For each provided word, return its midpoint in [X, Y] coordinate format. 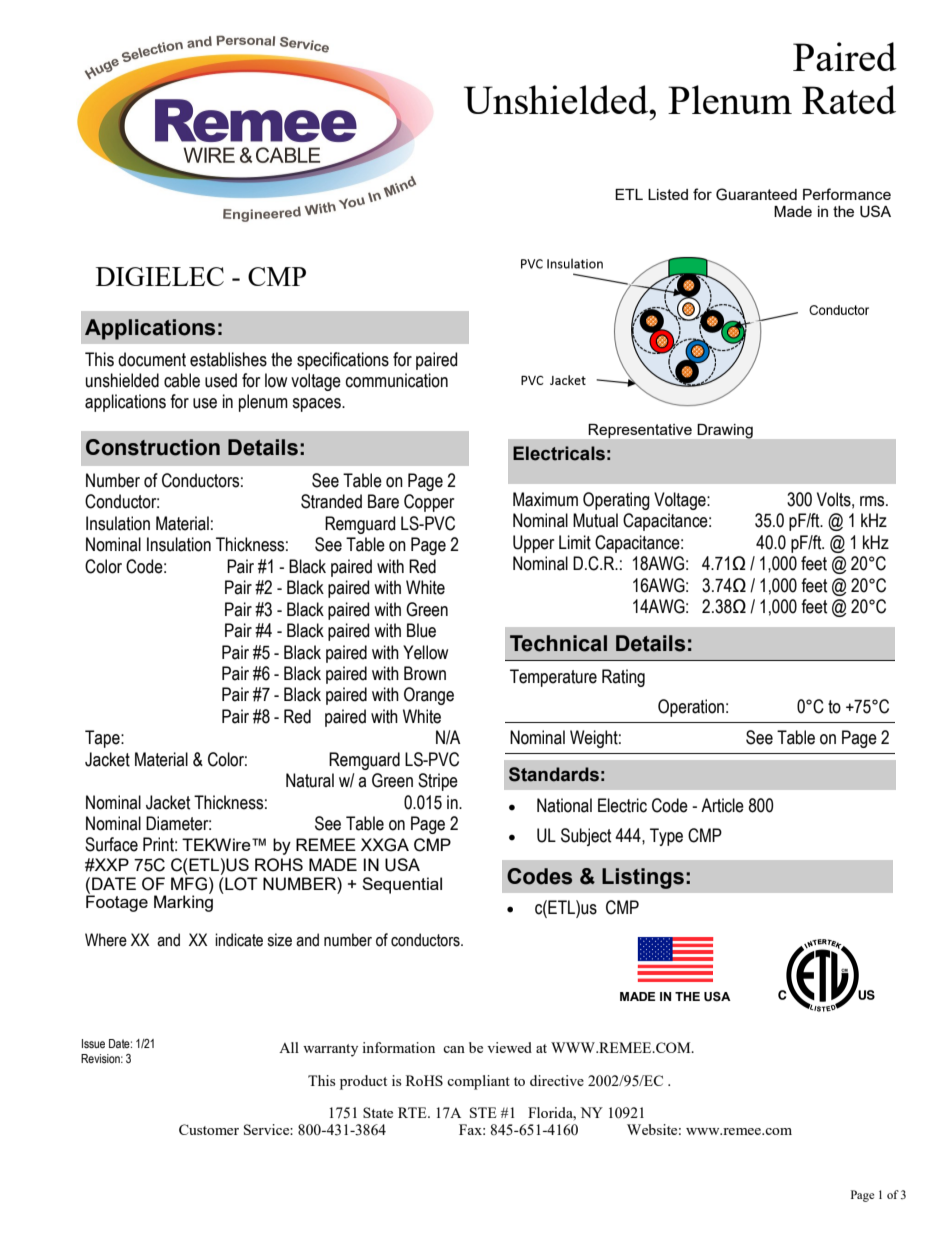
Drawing [725, 431]
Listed [668, 194]
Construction [153, 447]
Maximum [545, 499]
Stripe [438, 782]
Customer [209, 1129]
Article [722, 805]
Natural [310, 780]
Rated [849, 99]
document [152, 359]
